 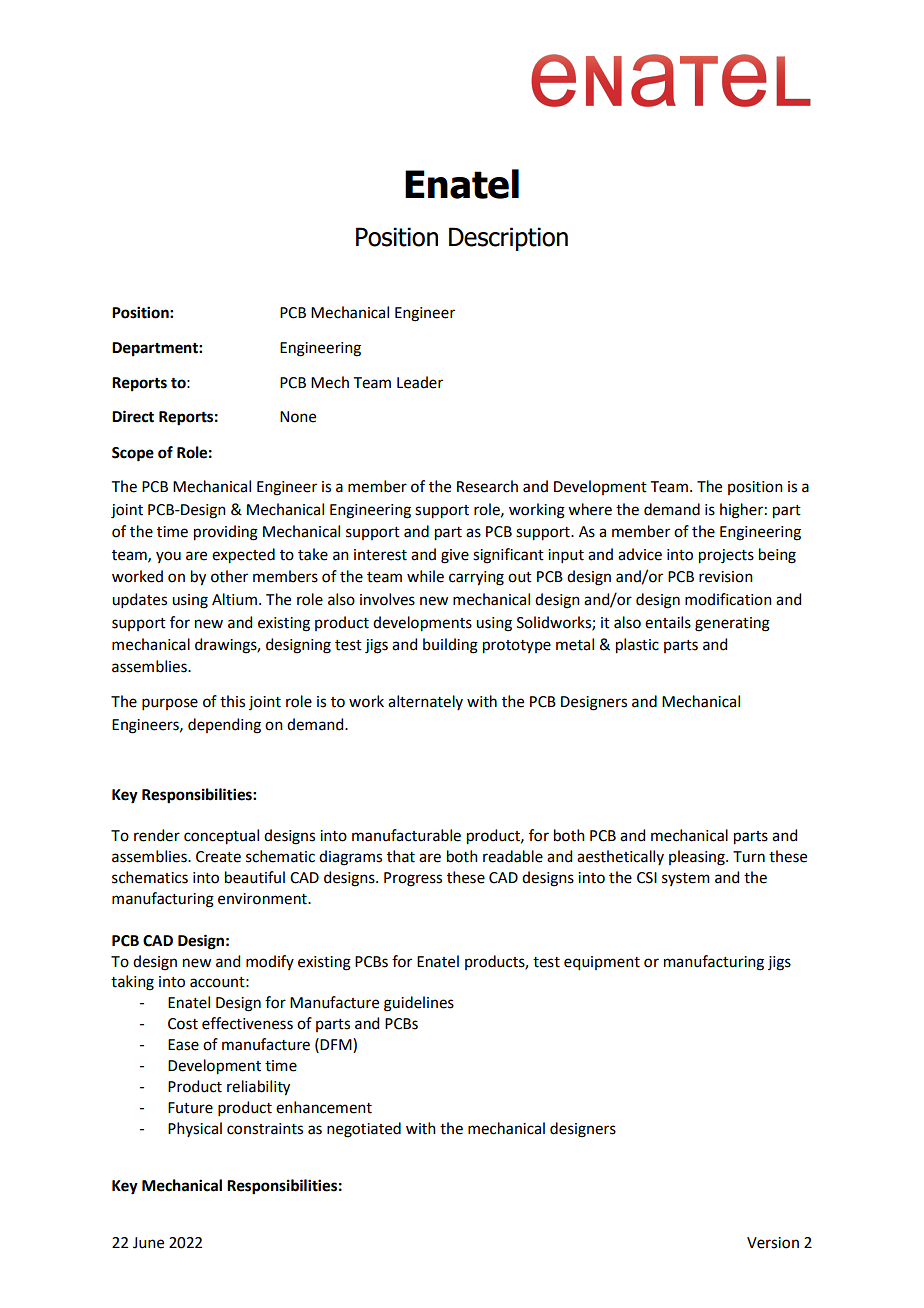 What do you see at coordinates (508, 239) in the screenshot?
I see `Description` at bounding box center [508, 239].
